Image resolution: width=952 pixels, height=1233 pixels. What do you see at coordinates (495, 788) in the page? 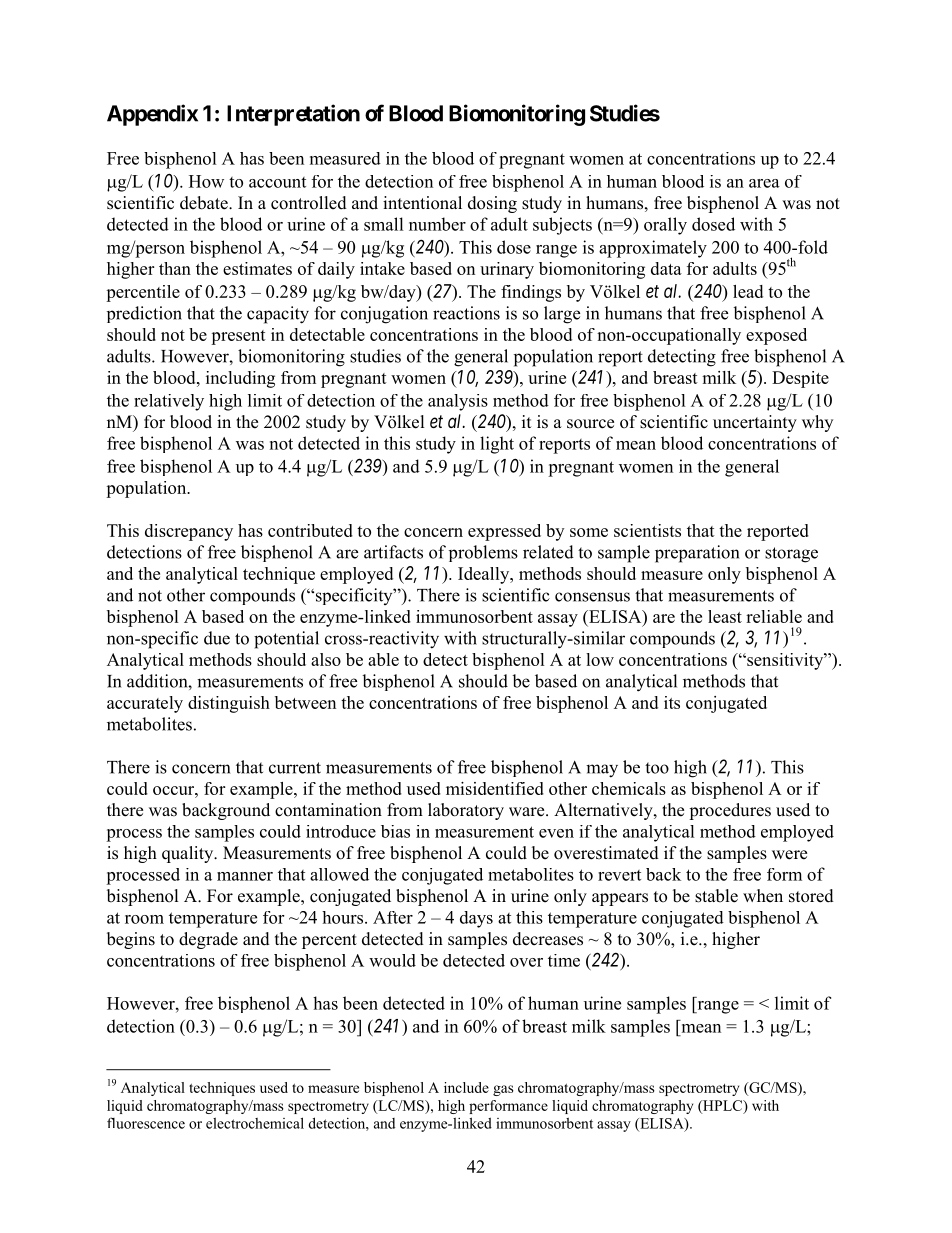
I see `misidentified` at bounding box center [495, 788].
